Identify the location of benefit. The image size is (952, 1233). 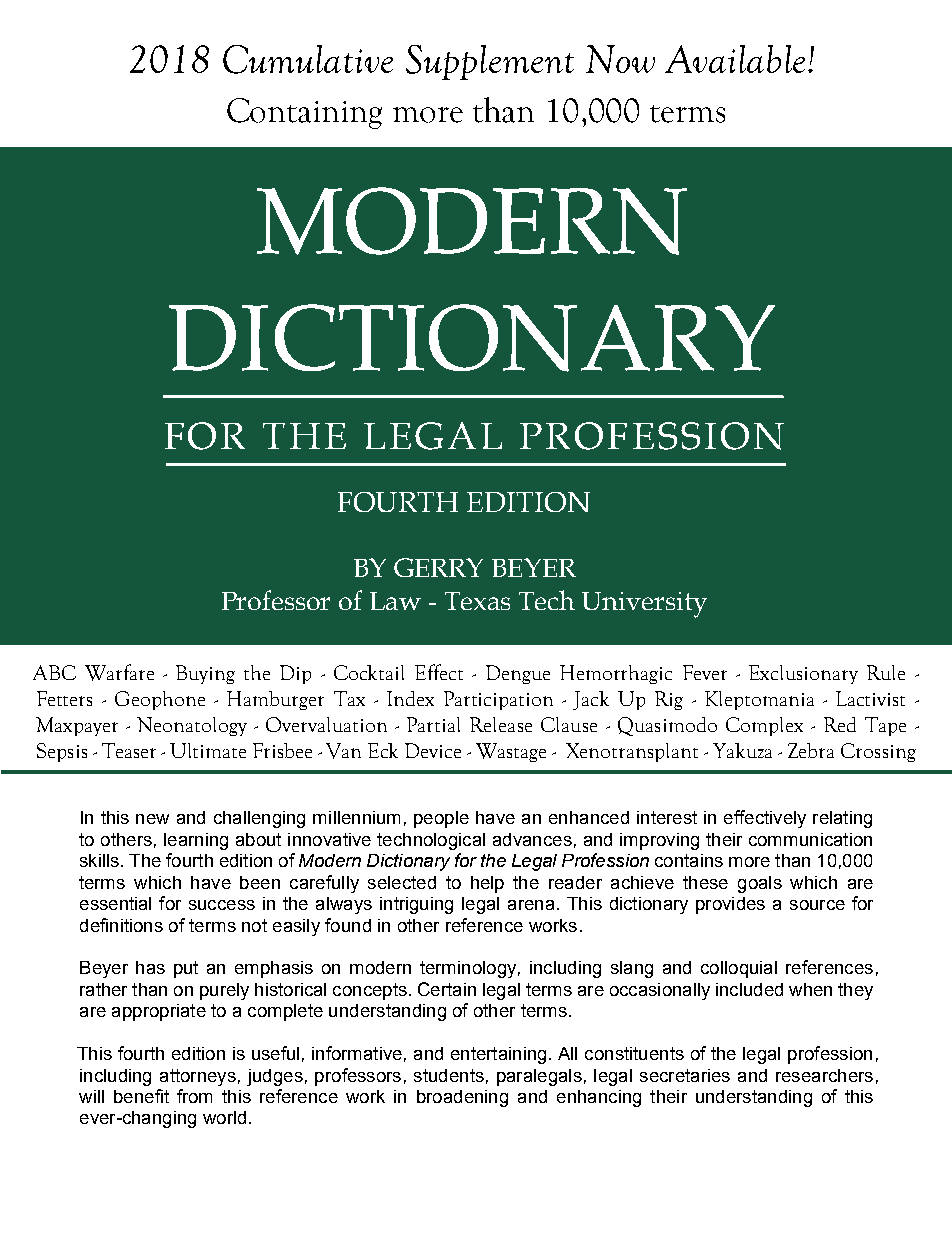
(141, 1096).
